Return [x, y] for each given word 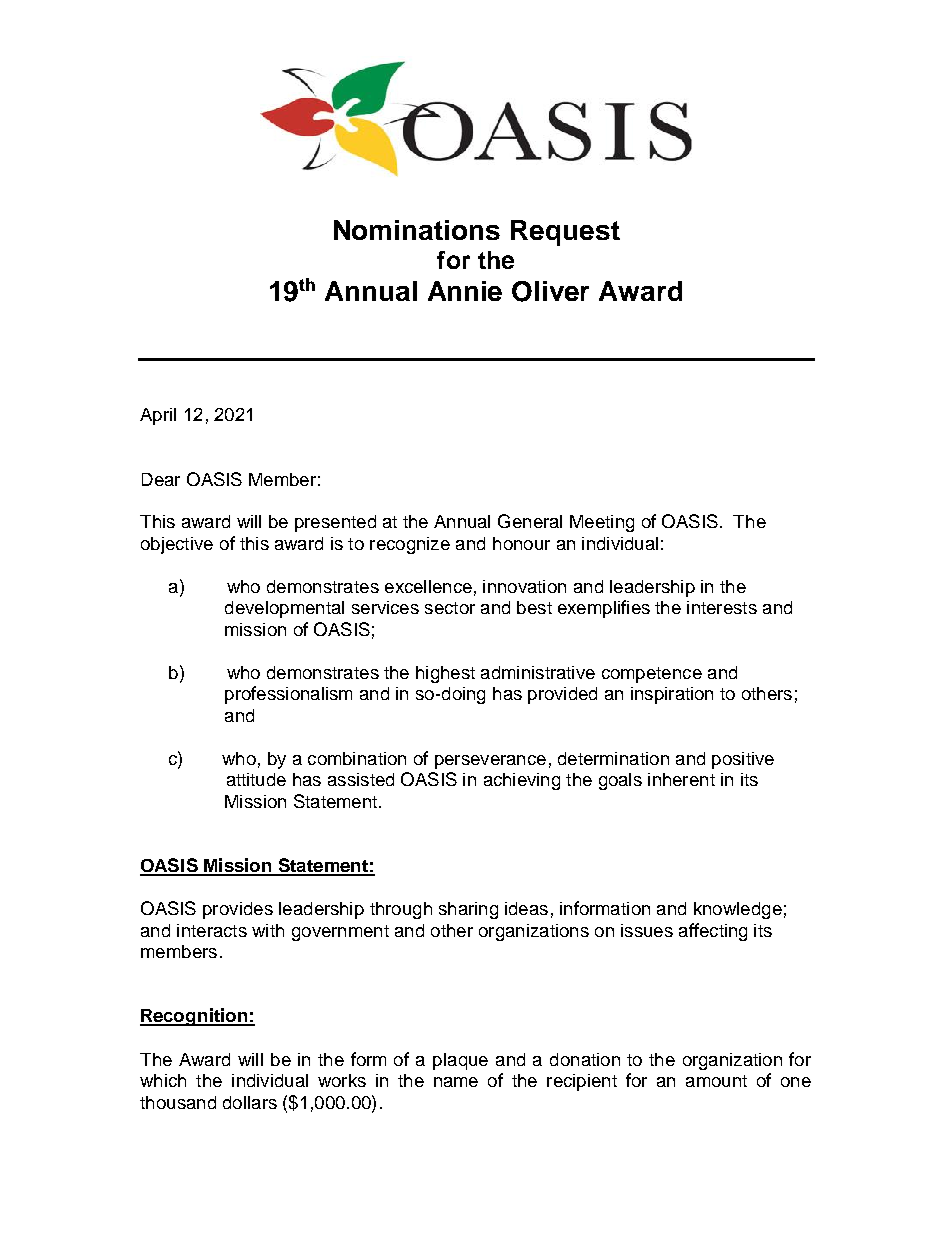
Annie [465, 291]
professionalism [288, 695]
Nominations [417, 230]
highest [445, 674]
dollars [250, 1102]
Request [565, 233]
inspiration [672, 695]
